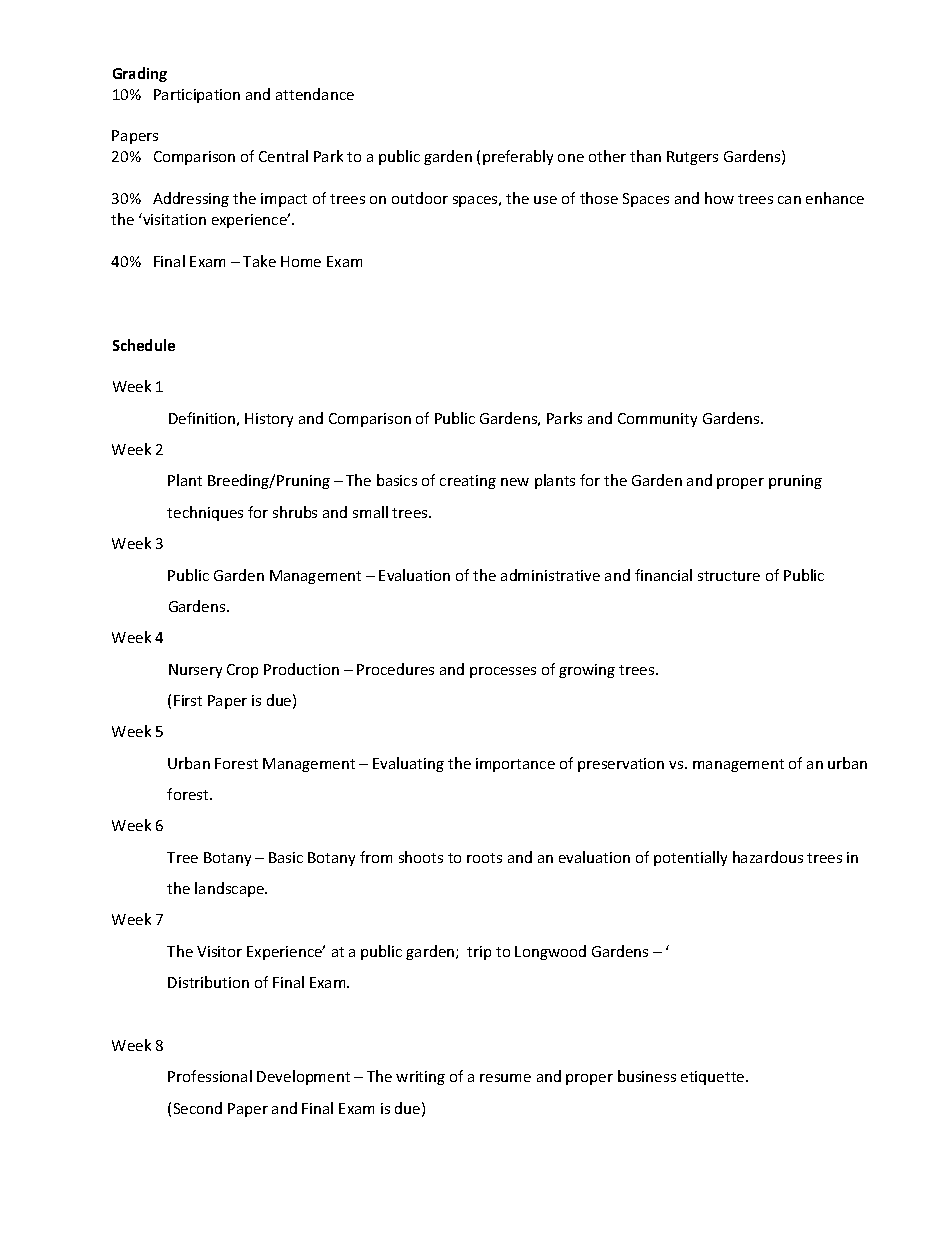  What do you see at coordinates (210, 1076) in the screenshot?
I see `Professional` at bounding box center [210, 1076].
